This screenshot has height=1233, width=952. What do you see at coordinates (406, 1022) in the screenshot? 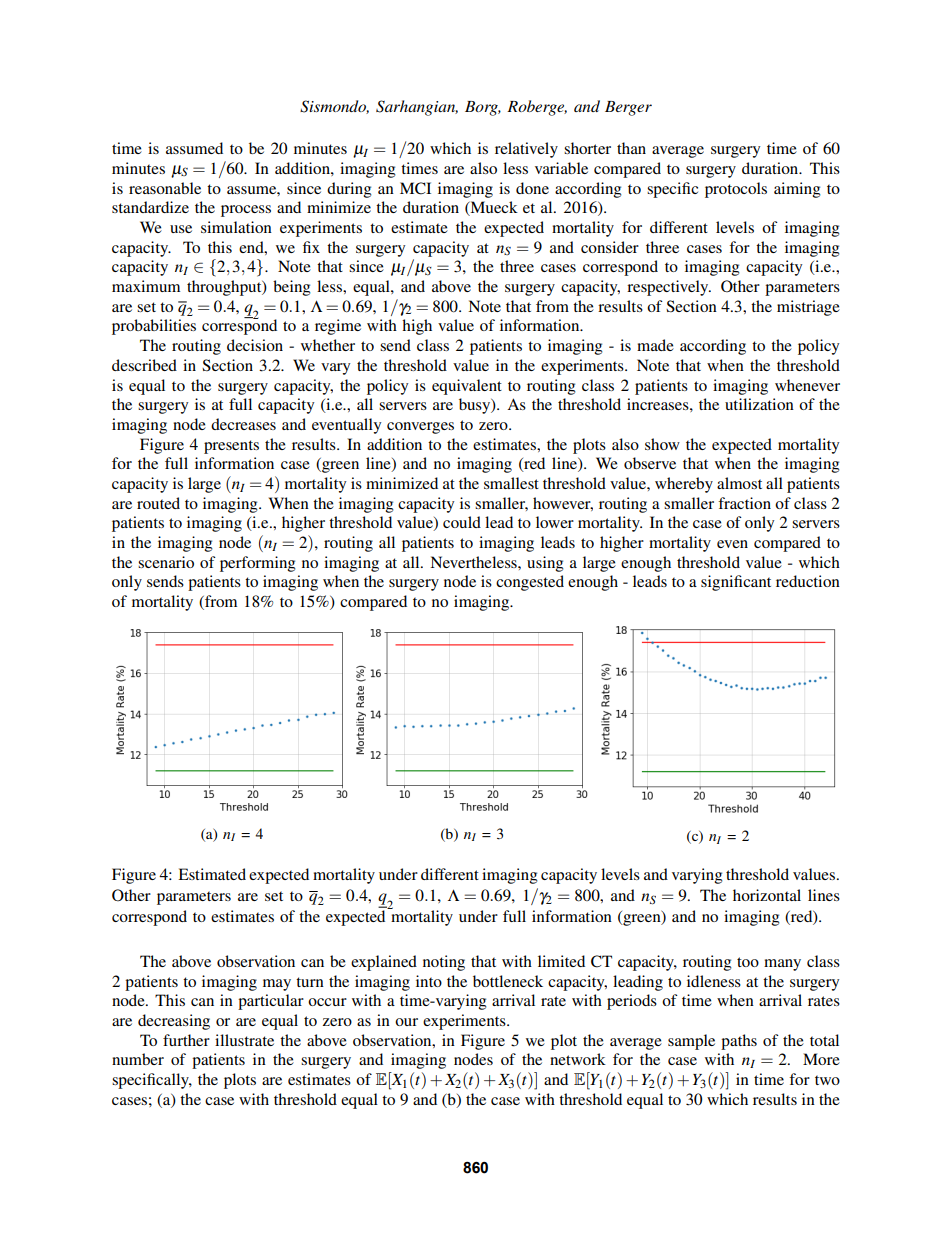
I see `our` at bounding box center [406, 1022].
